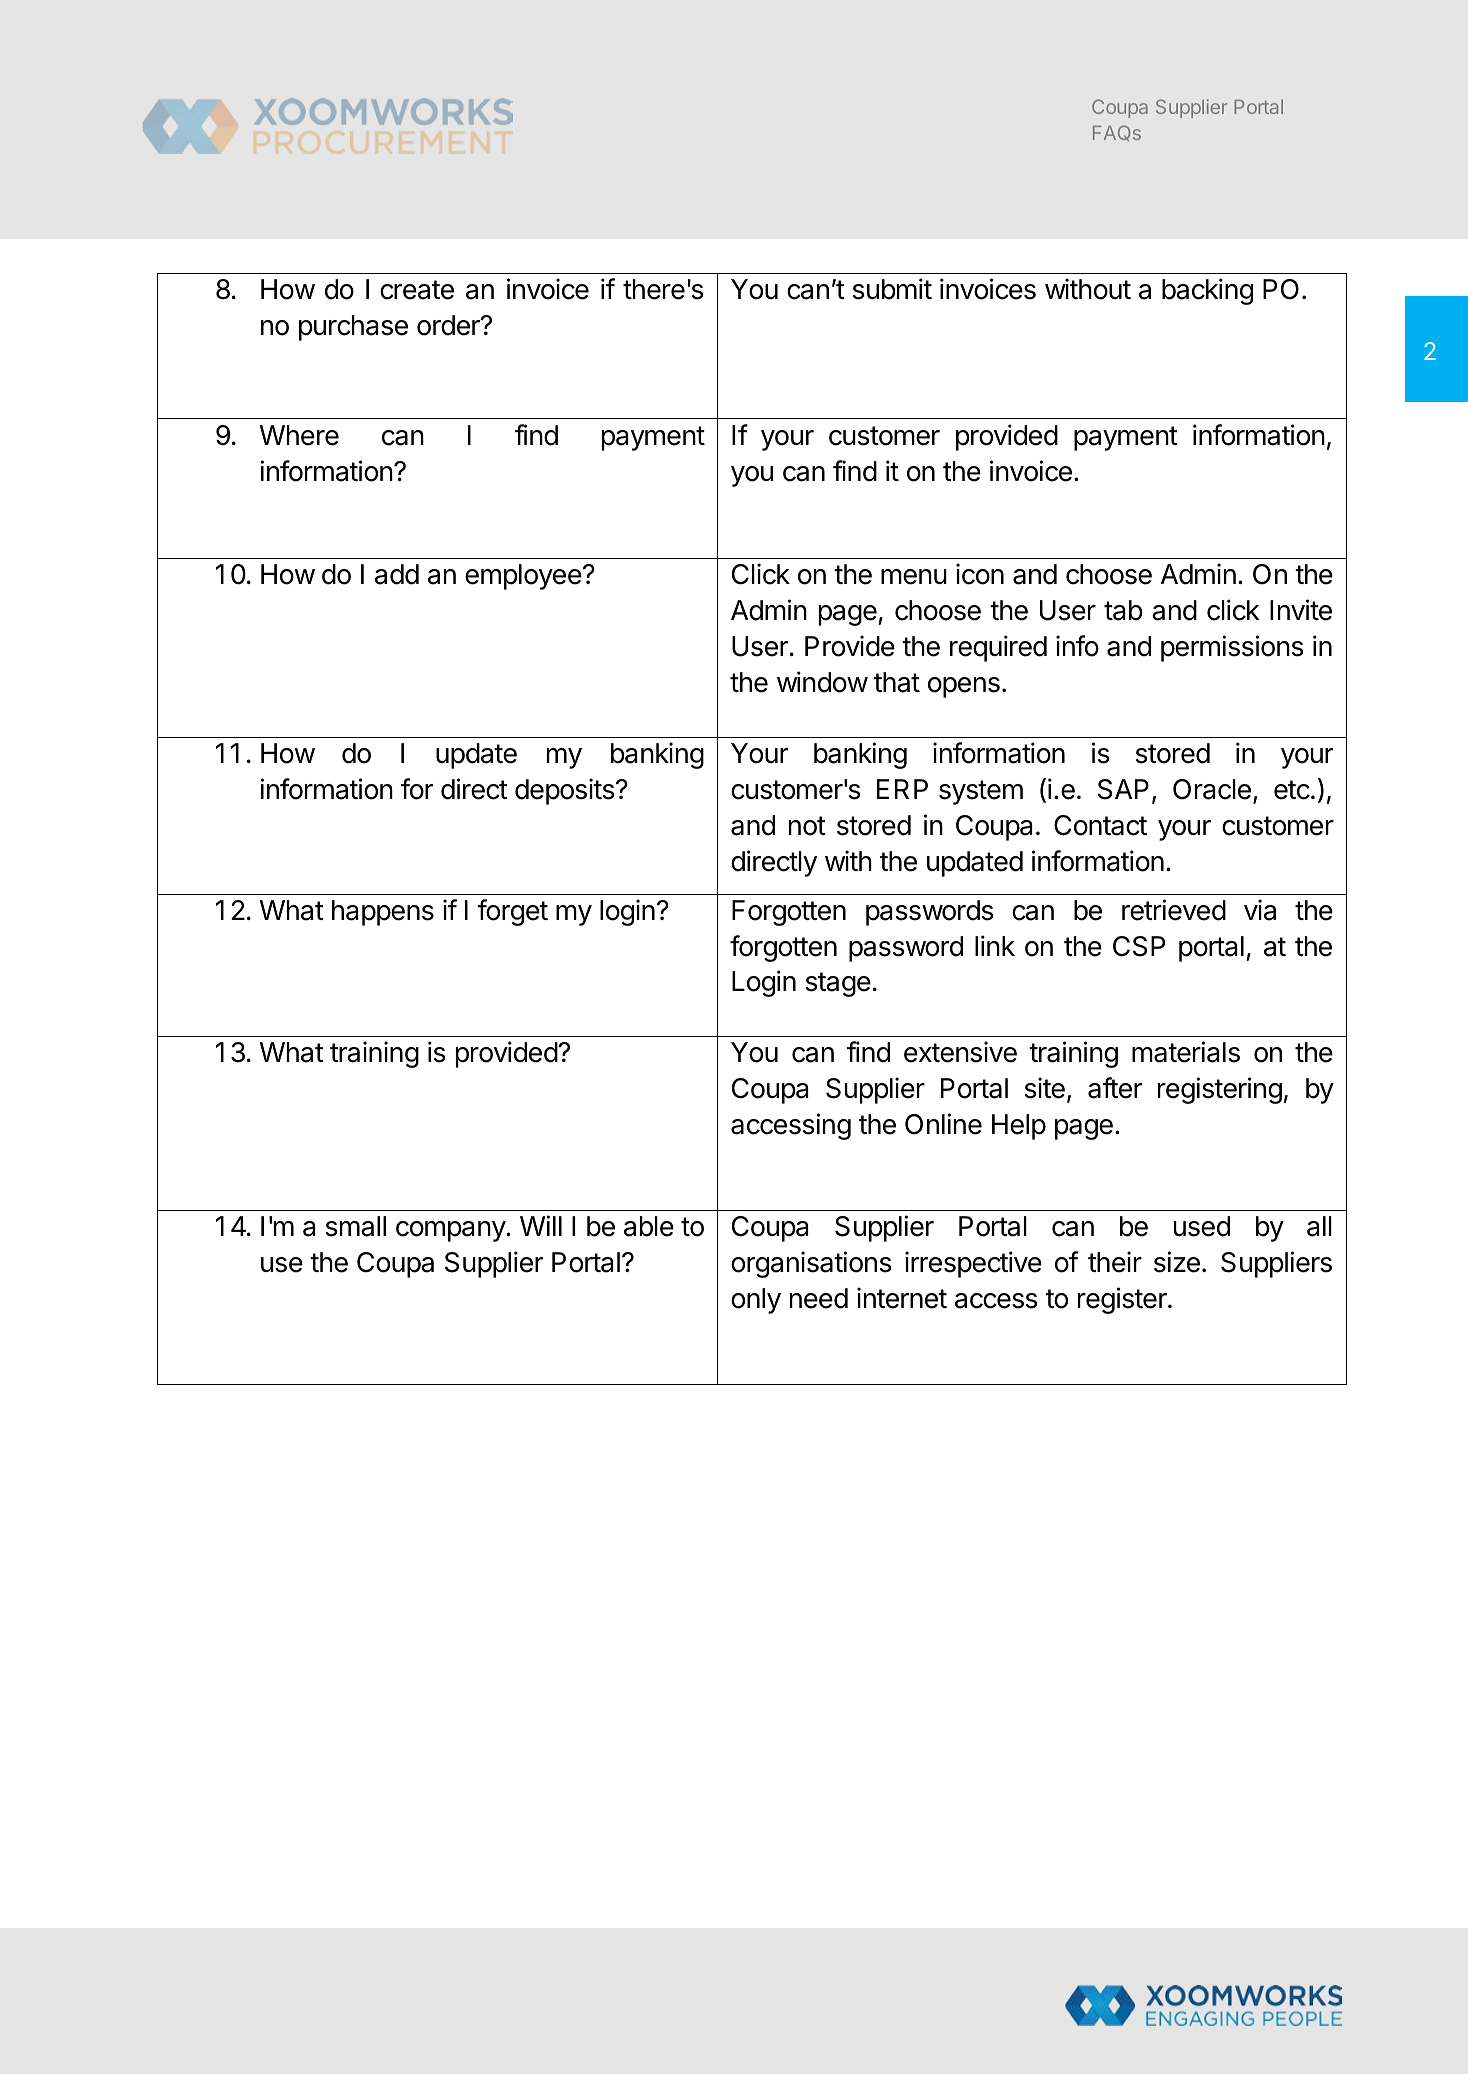  Describe the element at coordinates (1207, 291) in the image. I see `backing` at that location.
